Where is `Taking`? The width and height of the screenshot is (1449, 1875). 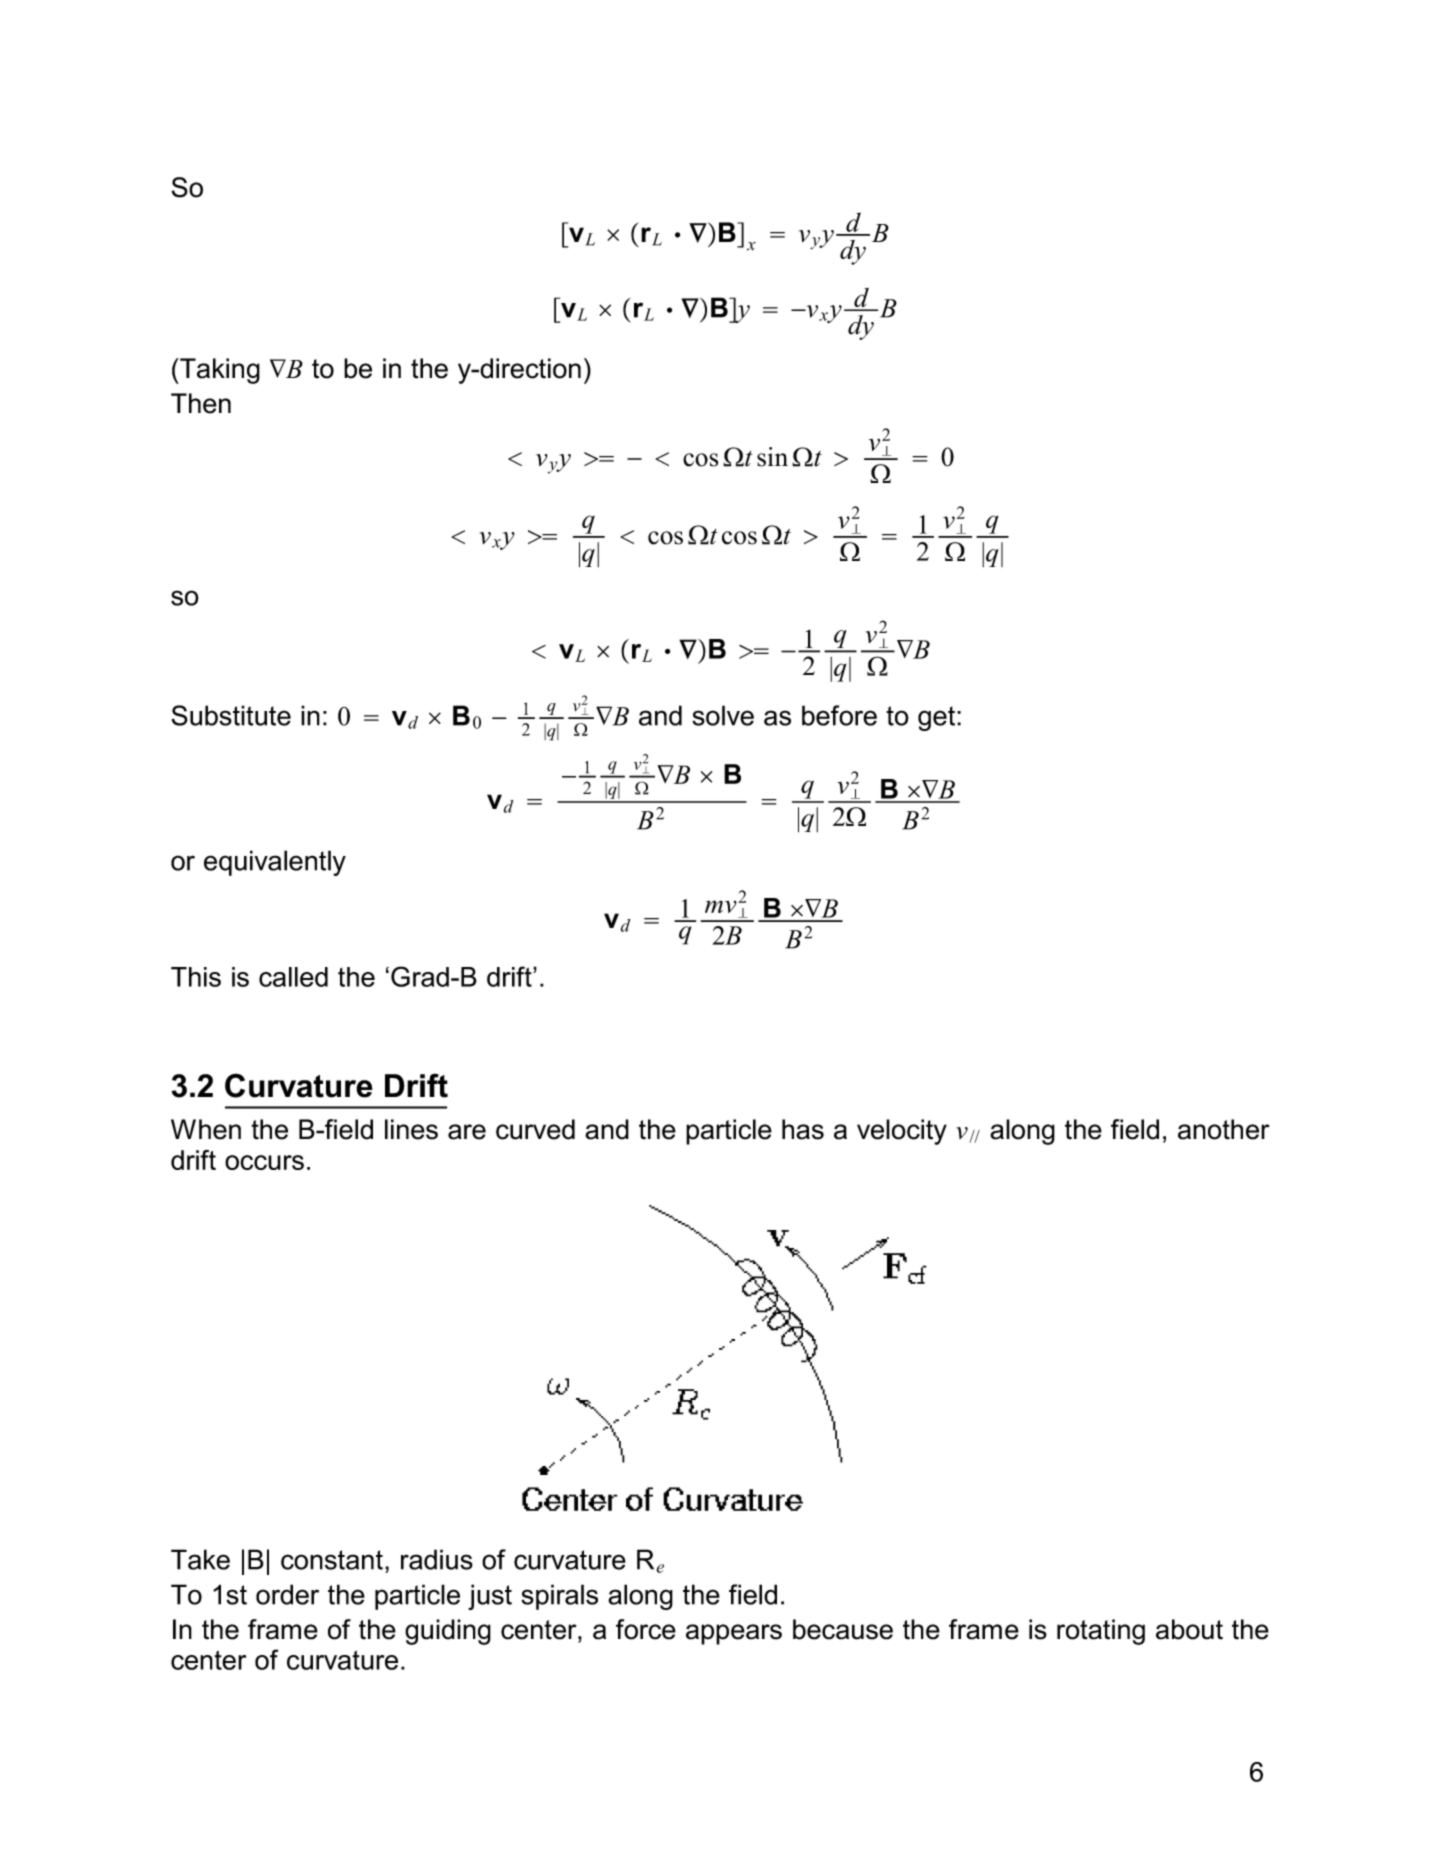
Taking is located at coordinates (219, 371).
